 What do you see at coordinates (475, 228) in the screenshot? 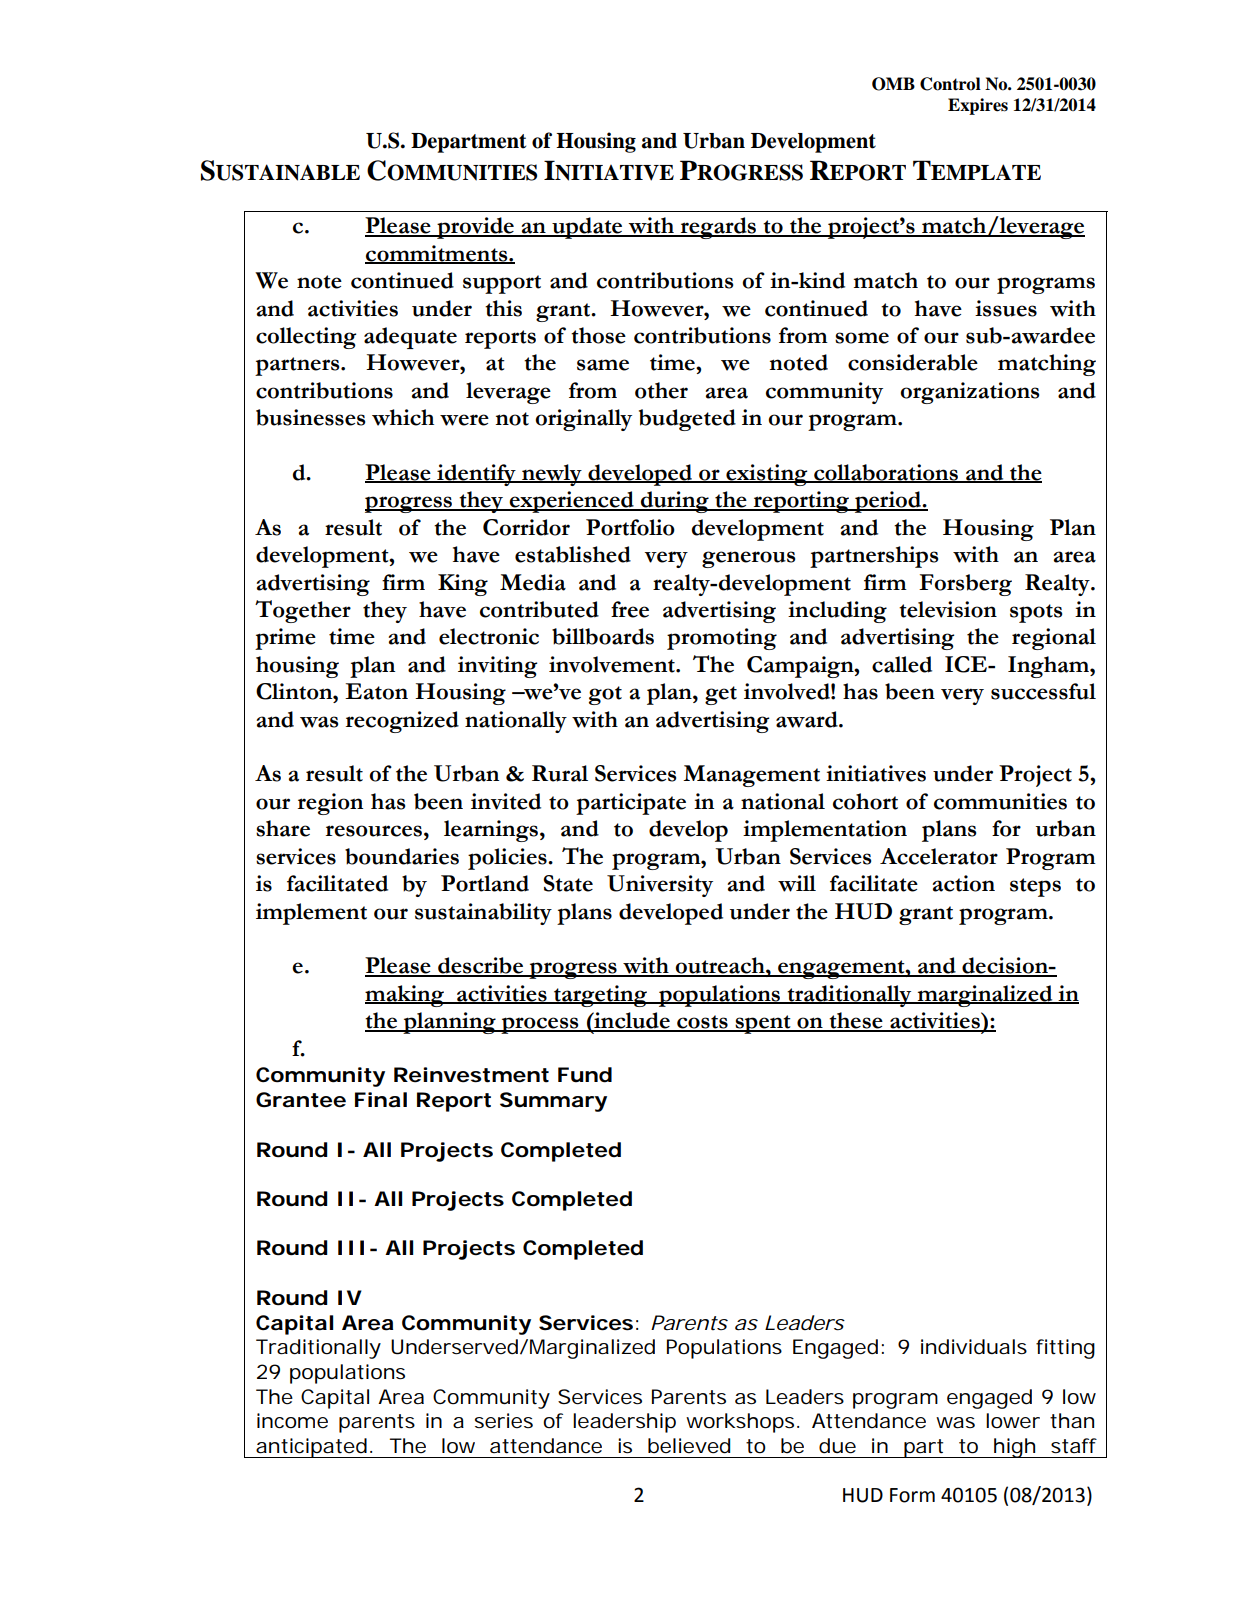
I see `provide` at bounding box center [475, 228].
